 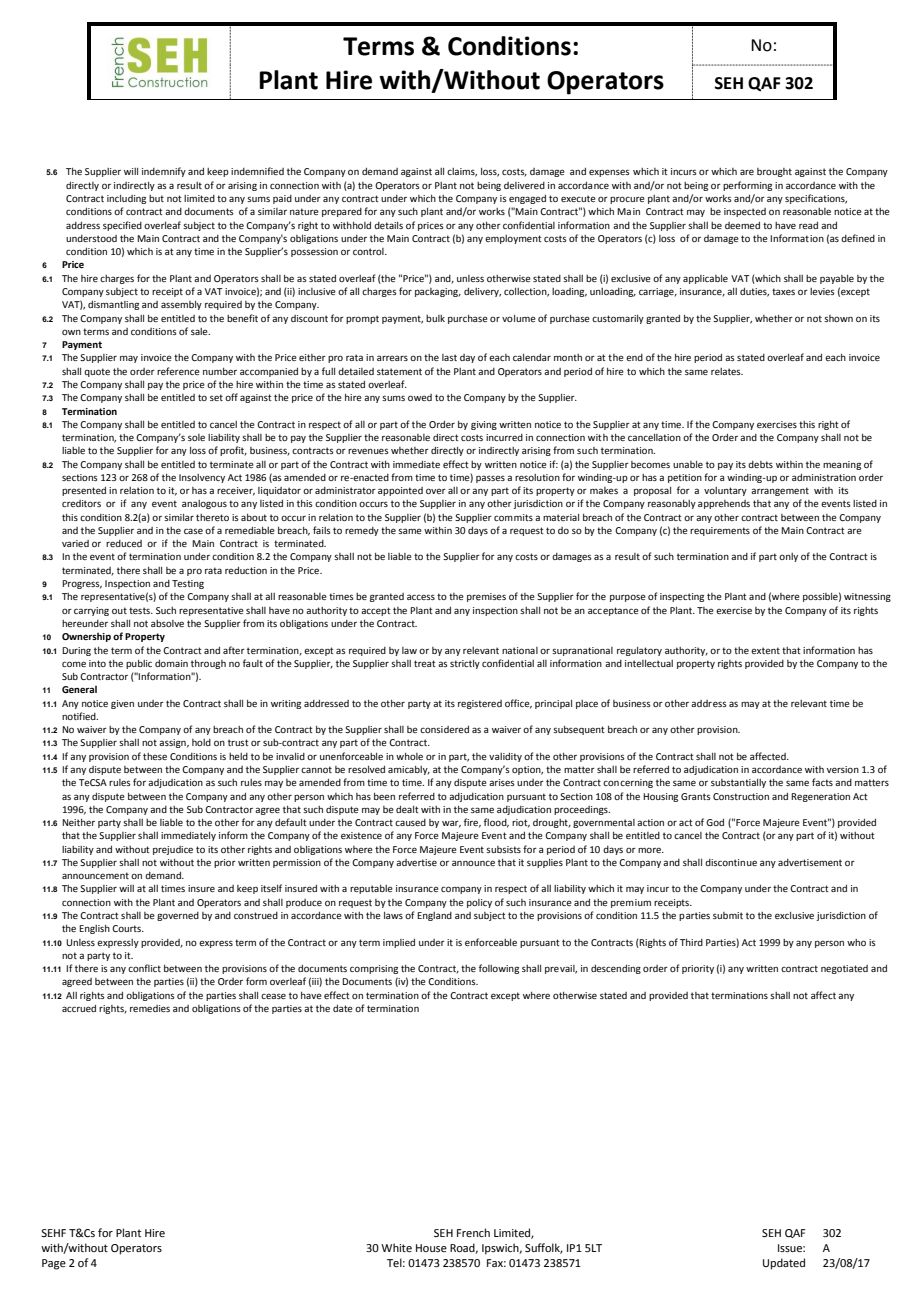 I want to click on tests, so click(x=141, y=610).
